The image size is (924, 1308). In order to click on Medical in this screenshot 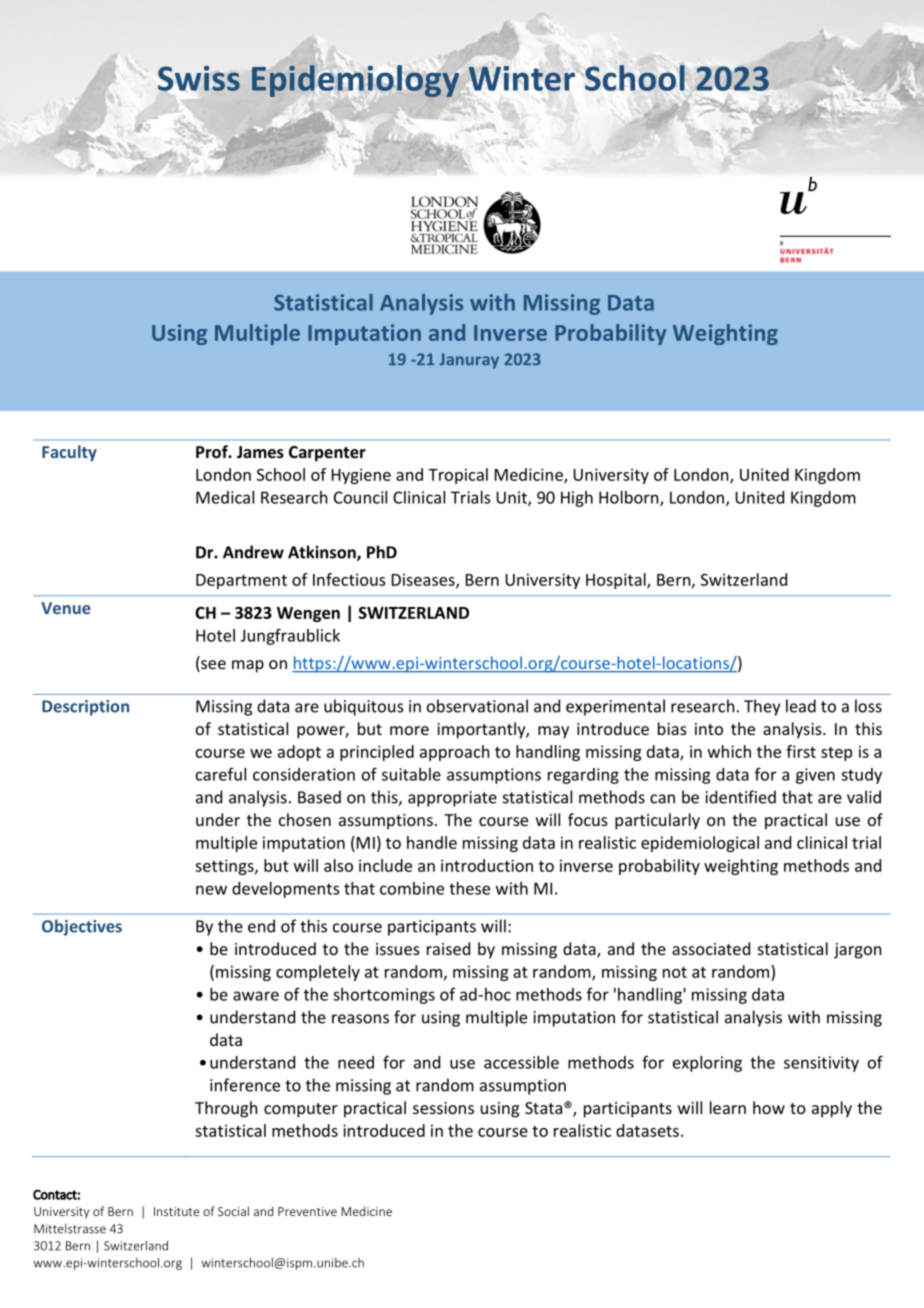, I will do `click(225, 497)`.
